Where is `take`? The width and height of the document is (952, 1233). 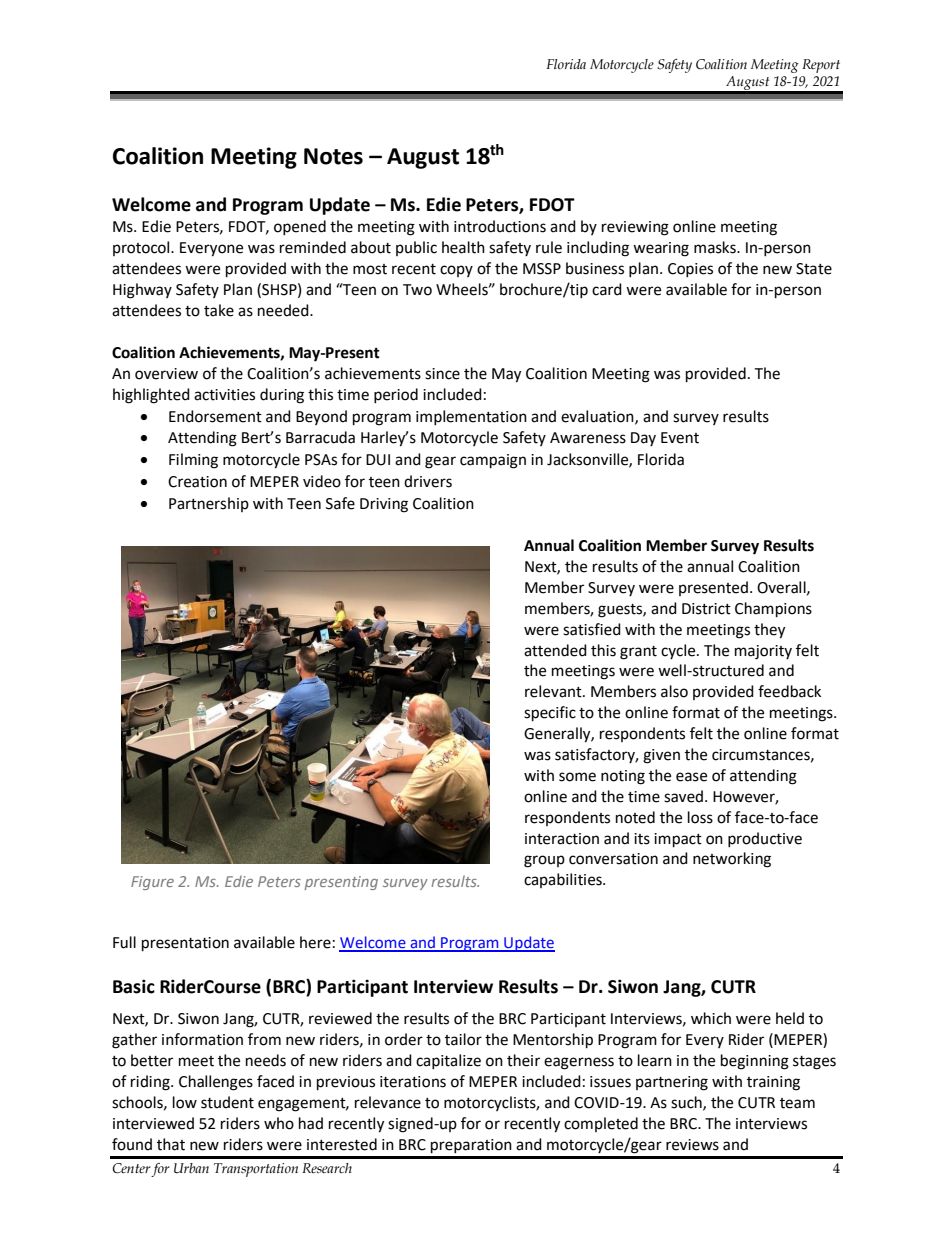
take is located at coordinates (219, 310).
